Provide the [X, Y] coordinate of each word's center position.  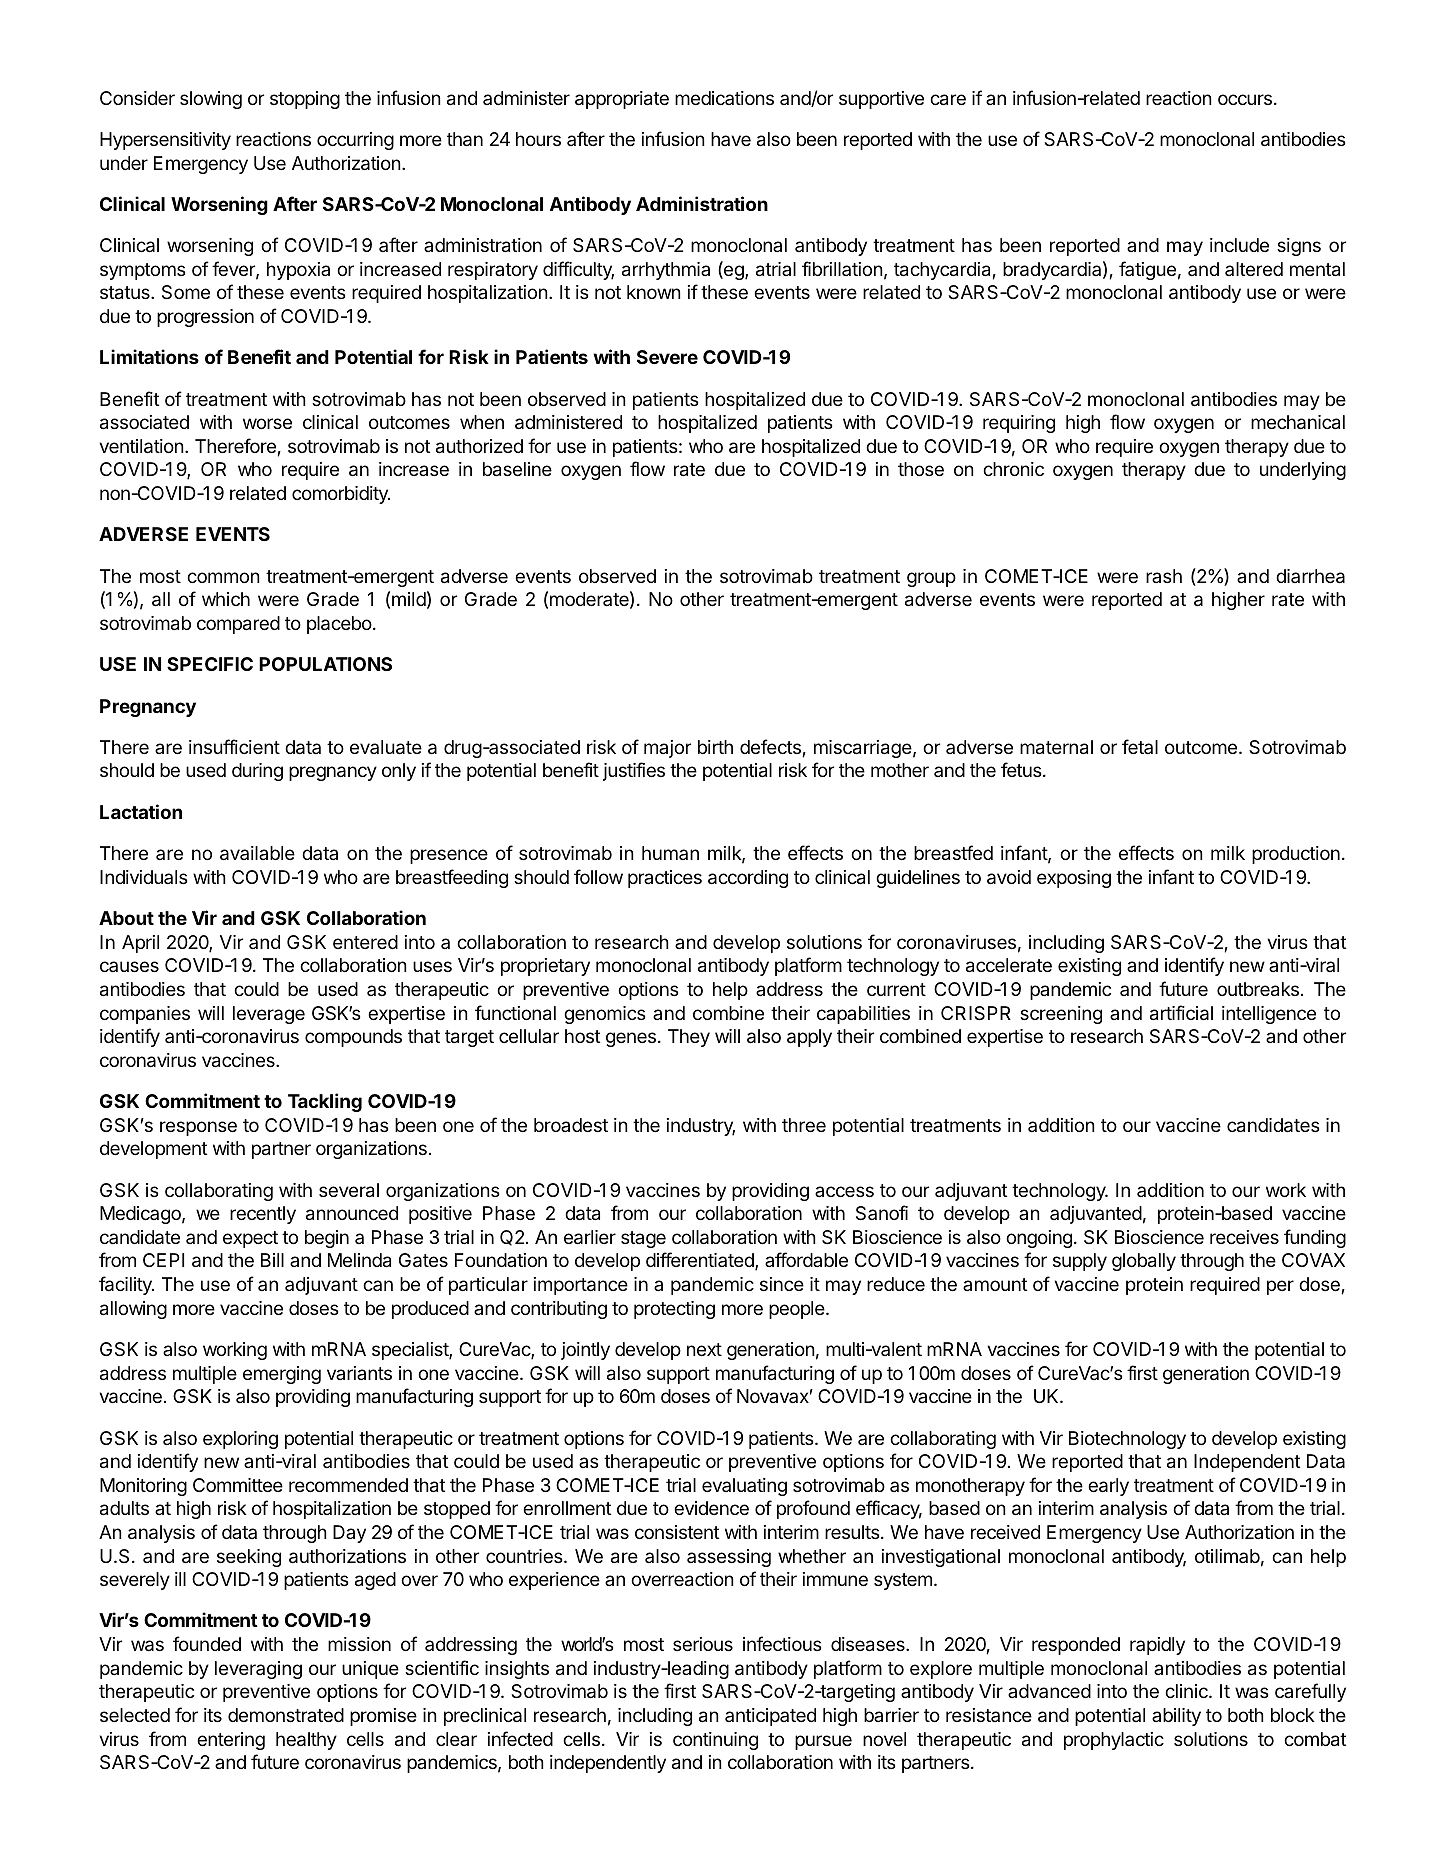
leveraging [258, 1670]
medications [724, 98]
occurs [1245, 99]
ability [1176, 1717]
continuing [715, 1741]
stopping [305, 100]
